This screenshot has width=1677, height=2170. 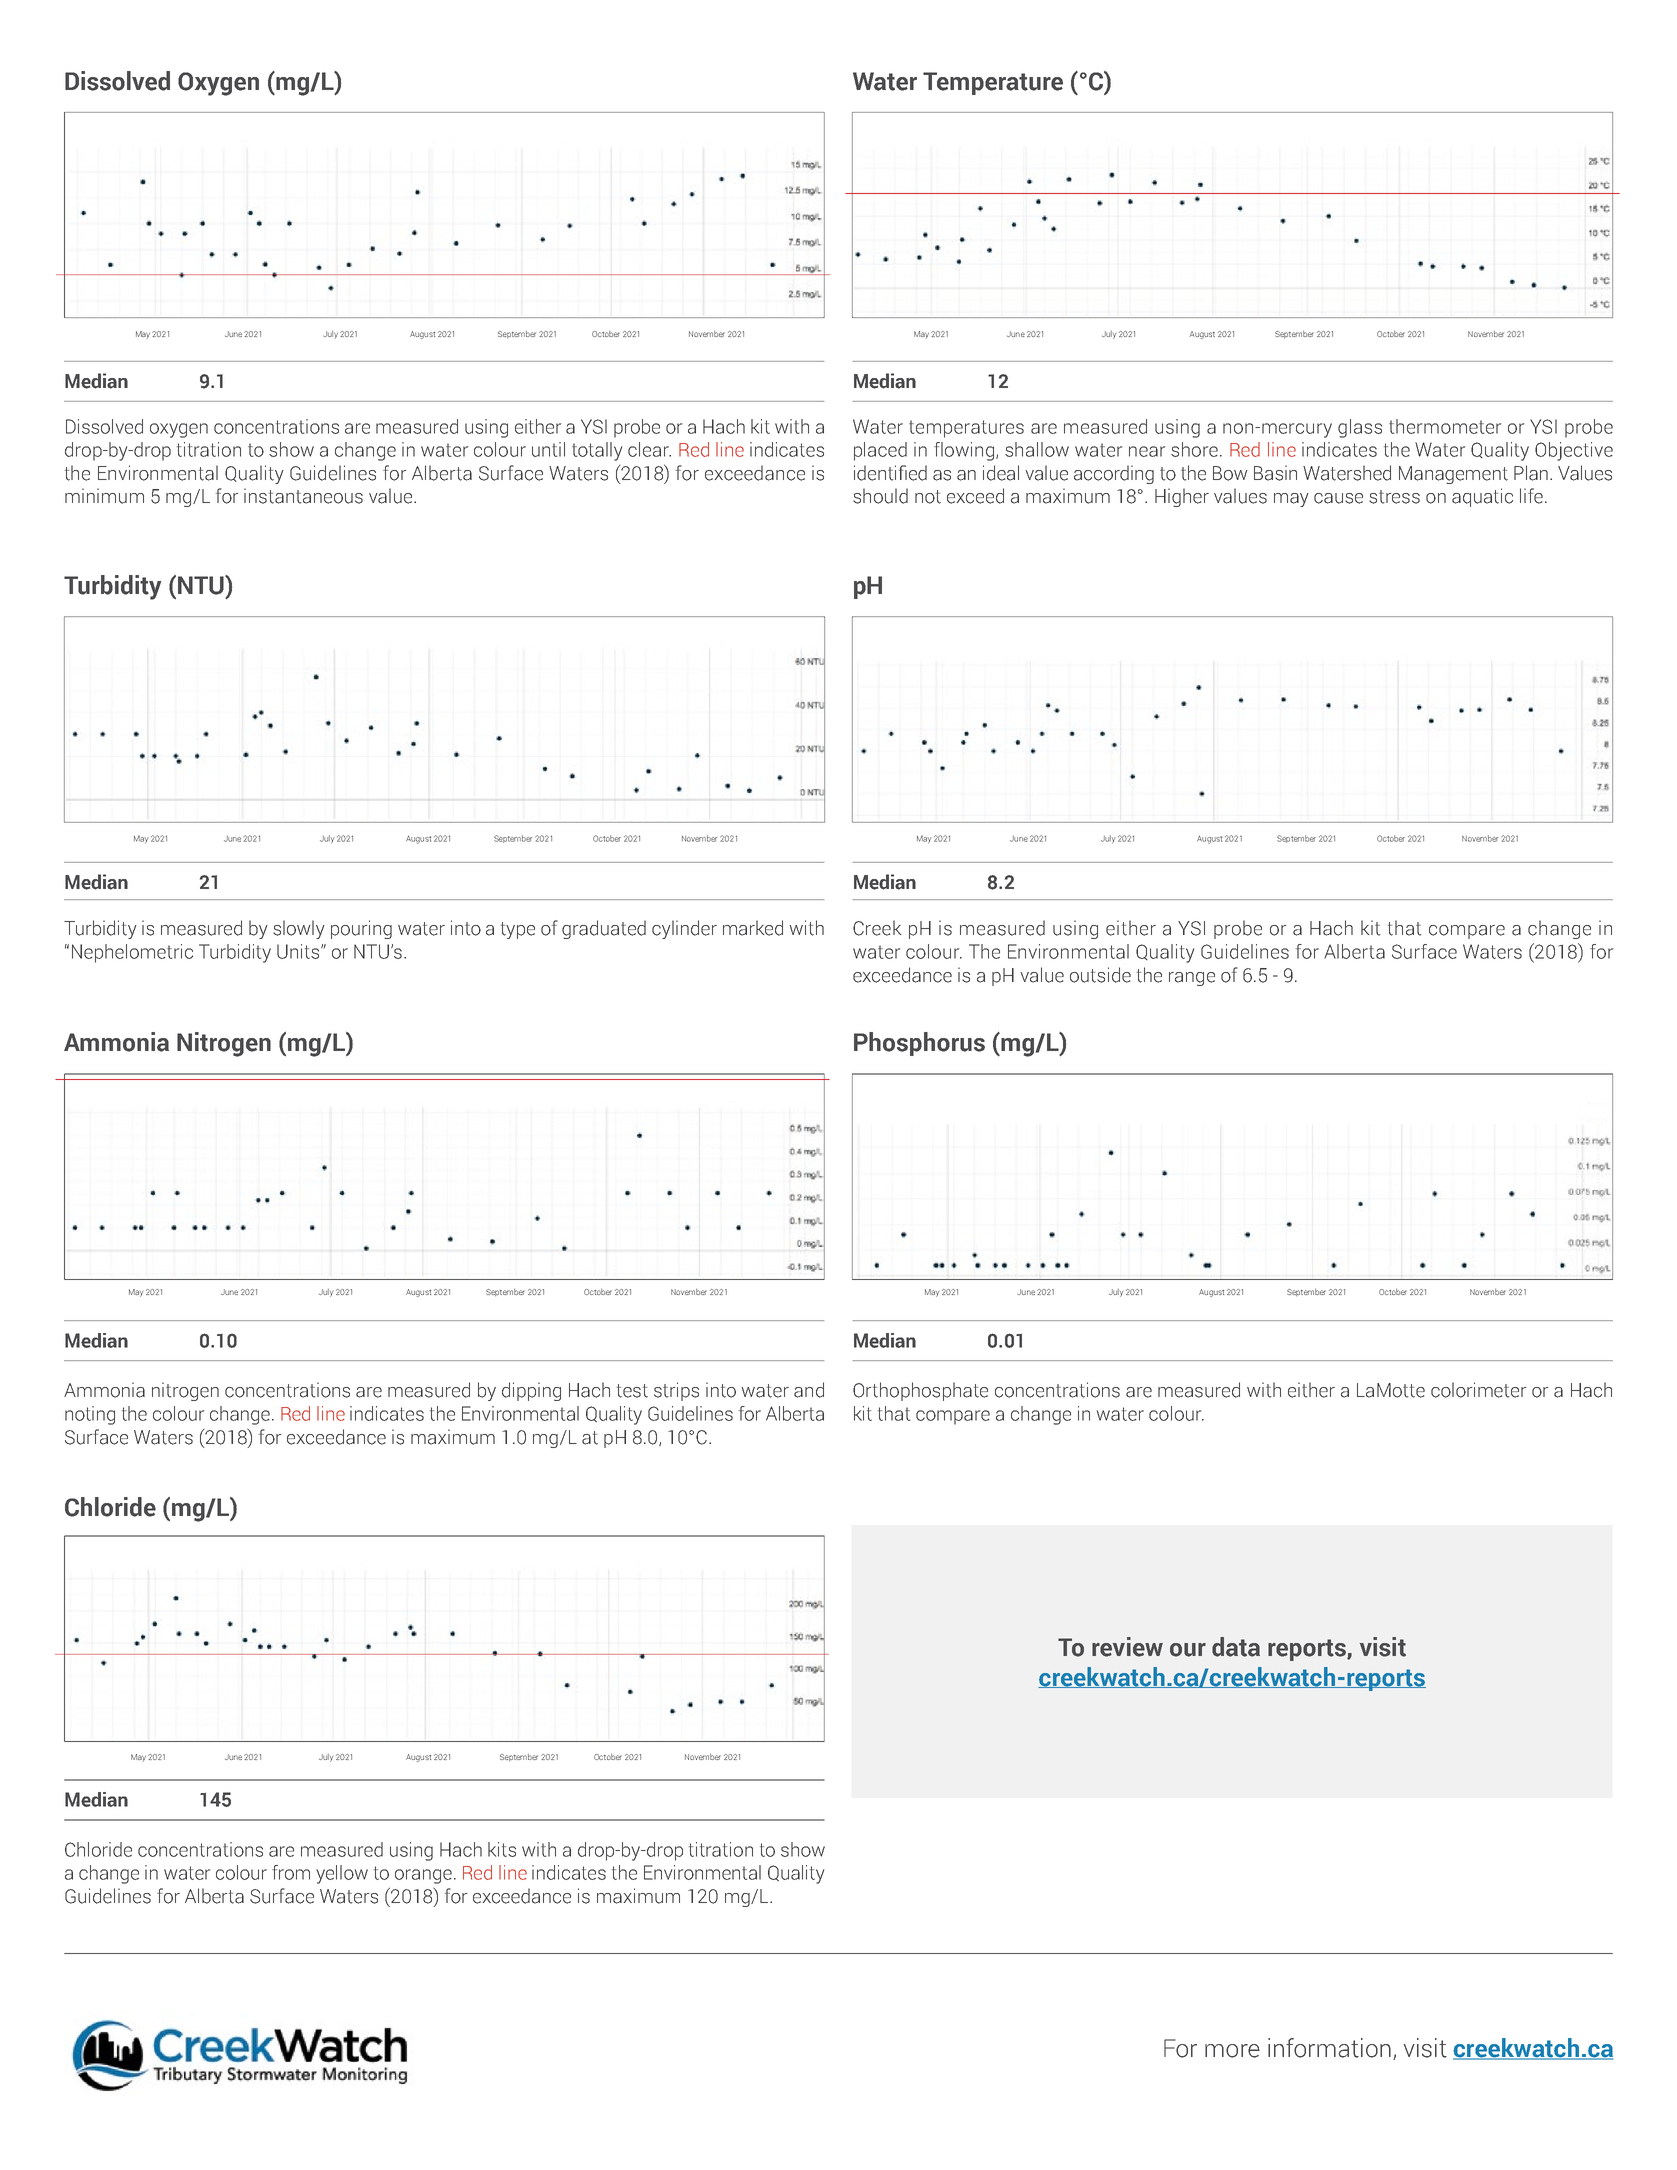 What do you see at coordinates (1100, 975) in the screenshot?
I see `outside` at bounding box center [1100, 975].
